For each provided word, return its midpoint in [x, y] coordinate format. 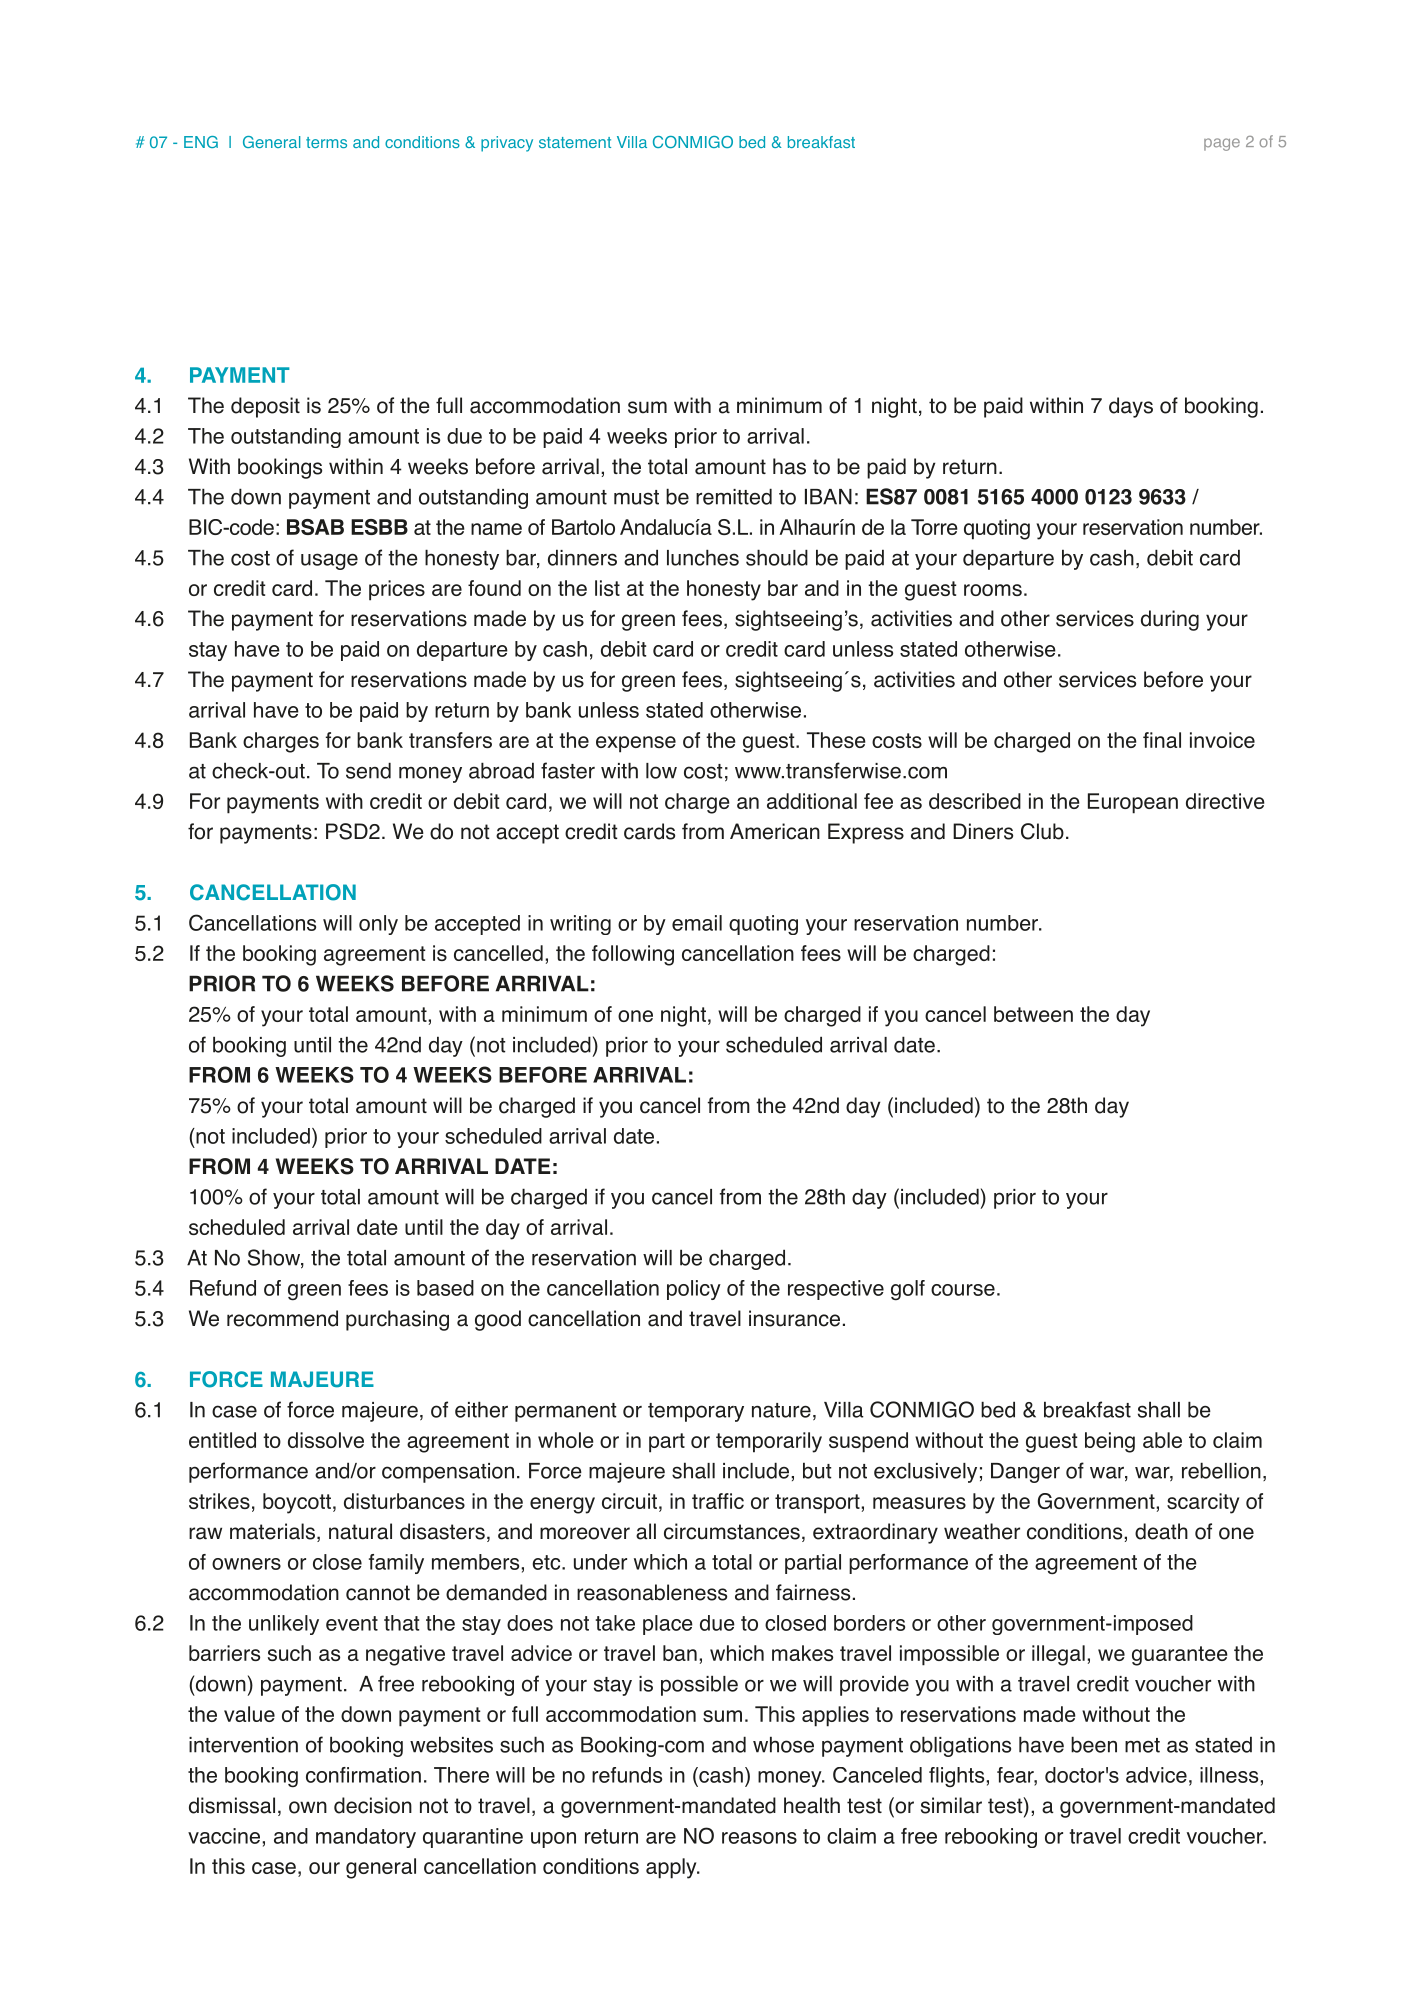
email [697, 923]
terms [326, 142]
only [378, 925]
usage [329, 561]
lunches [703, 557]
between [1033, 1014]
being [1110, 1442]
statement [575, 142]
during [1170, 620]
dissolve [326, 1440]
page [1222, 144]
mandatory [366, 1838]
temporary [696, 1412]
